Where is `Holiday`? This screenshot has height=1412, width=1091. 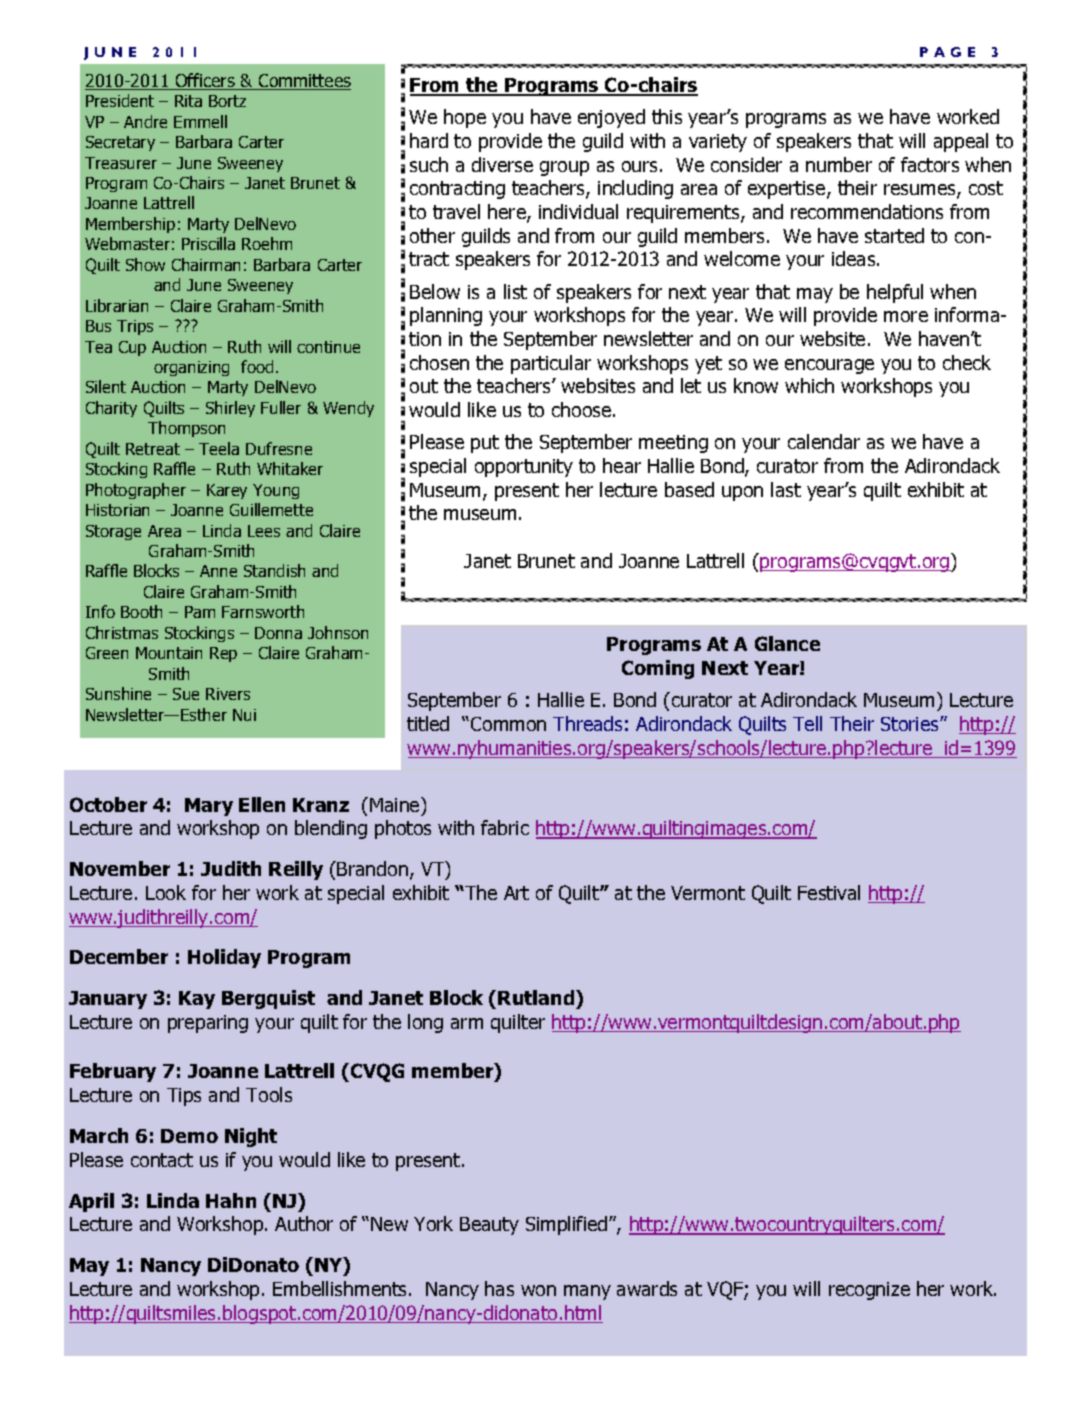
Holiday is located at coordinates (224, 958).
